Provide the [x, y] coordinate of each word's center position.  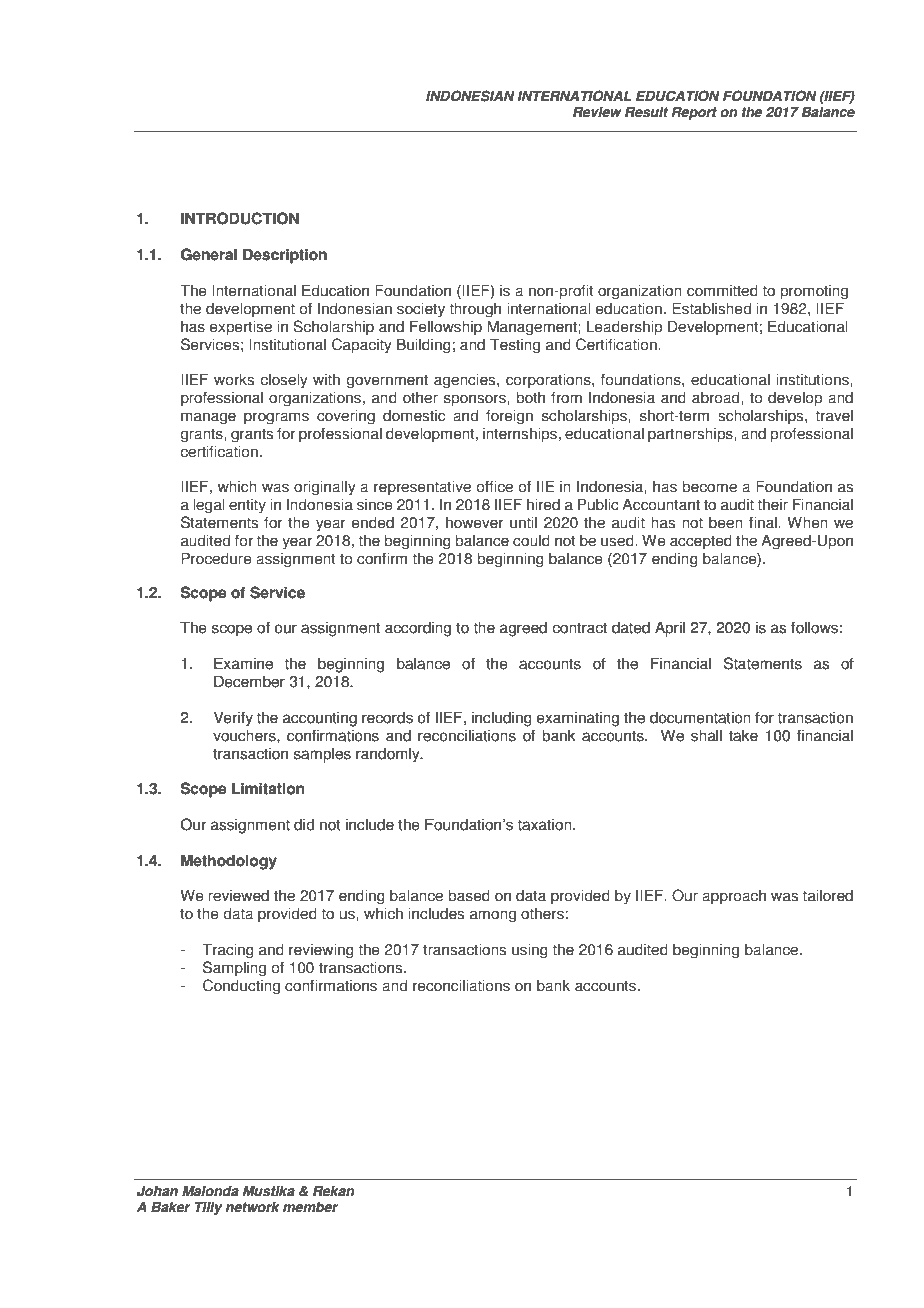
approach [734, 897]
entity [247, 506]
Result [646, 112]
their [773, 504]
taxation [545, 824]
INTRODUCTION [240, 218]
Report [694, 113]
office [495, 486]
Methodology [229, 862]
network [253, 1207]
